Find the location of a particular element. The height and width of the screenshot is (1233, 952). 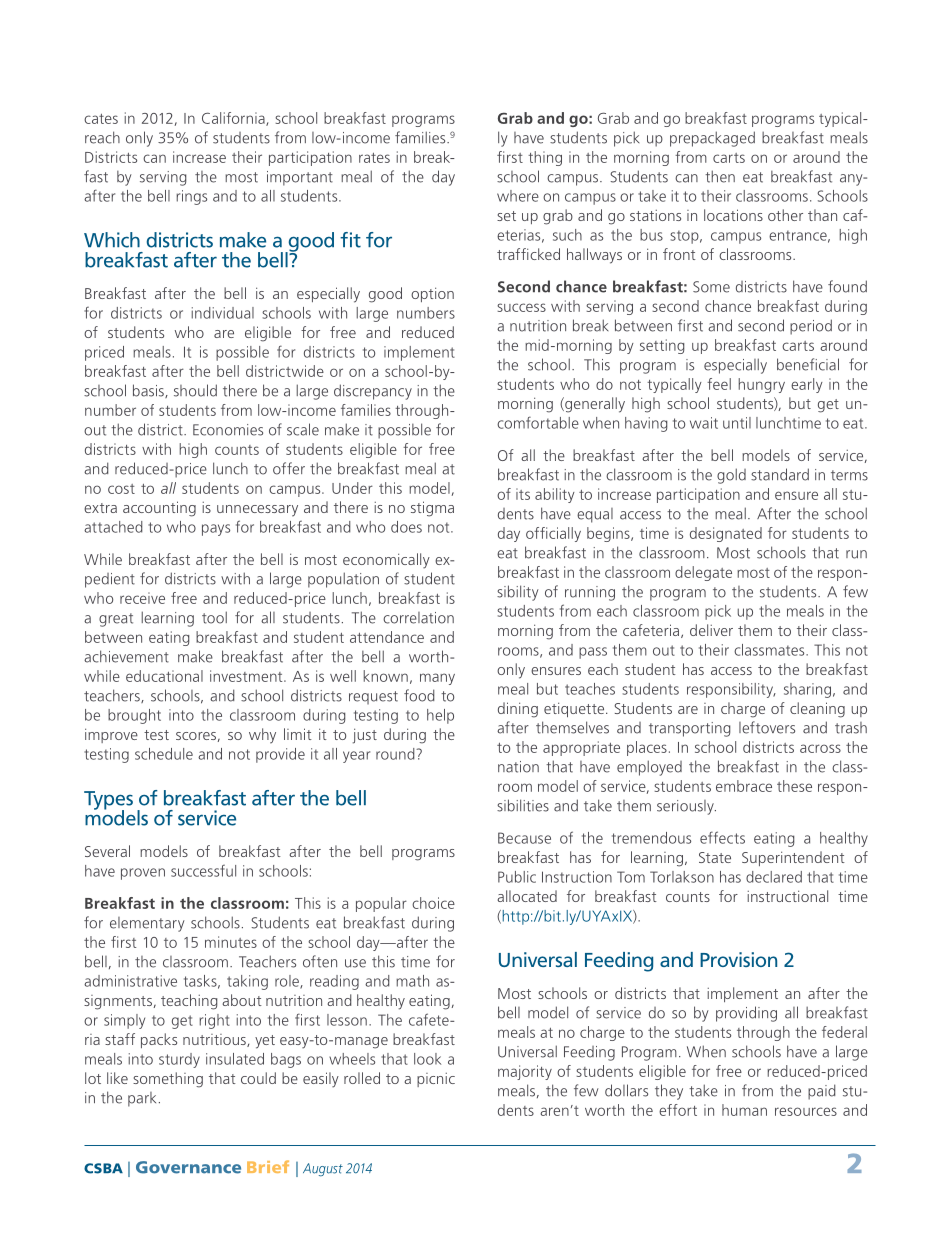

prepackaged is located at coordinates (712, 139).
